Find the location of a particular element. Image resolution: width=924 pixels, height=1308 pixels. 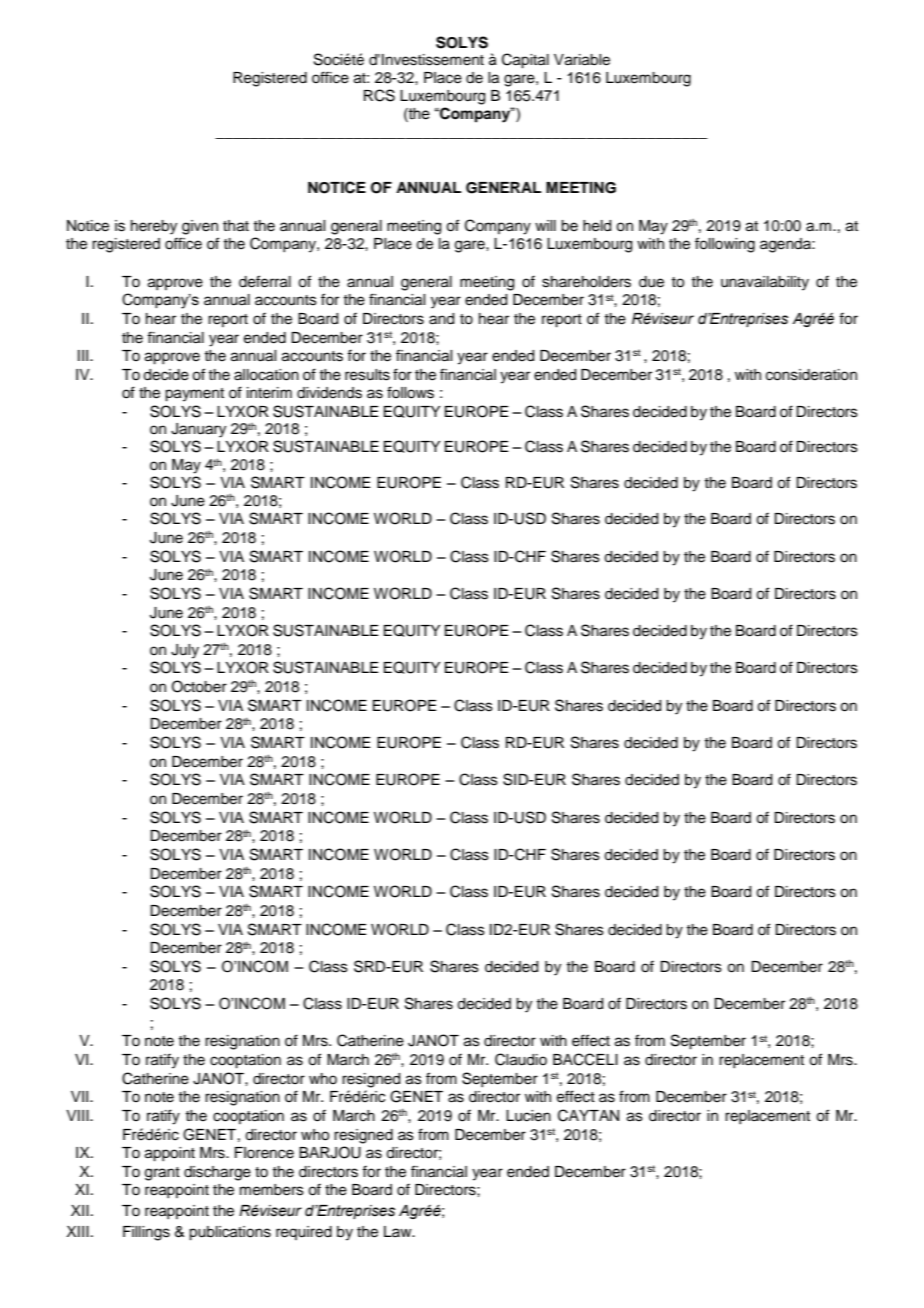

Claudio is located at coordinates (521, 1059).
